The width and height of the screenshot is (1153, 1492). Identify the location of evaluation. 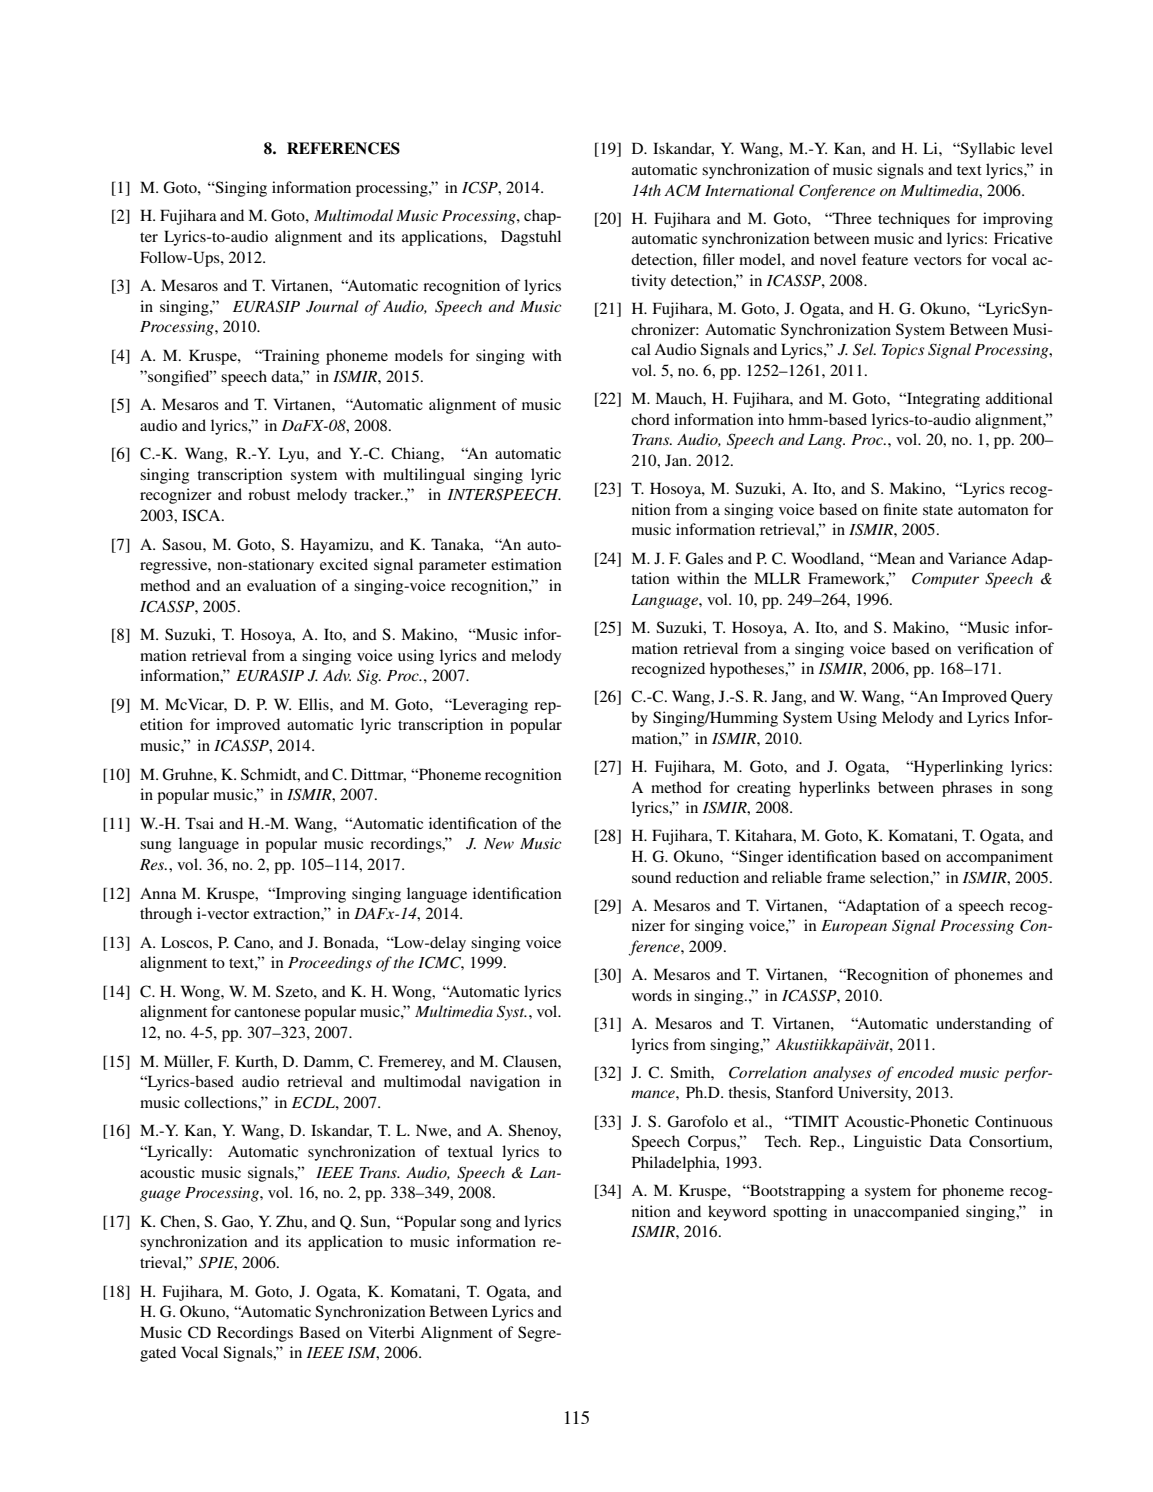
(281, 585).
